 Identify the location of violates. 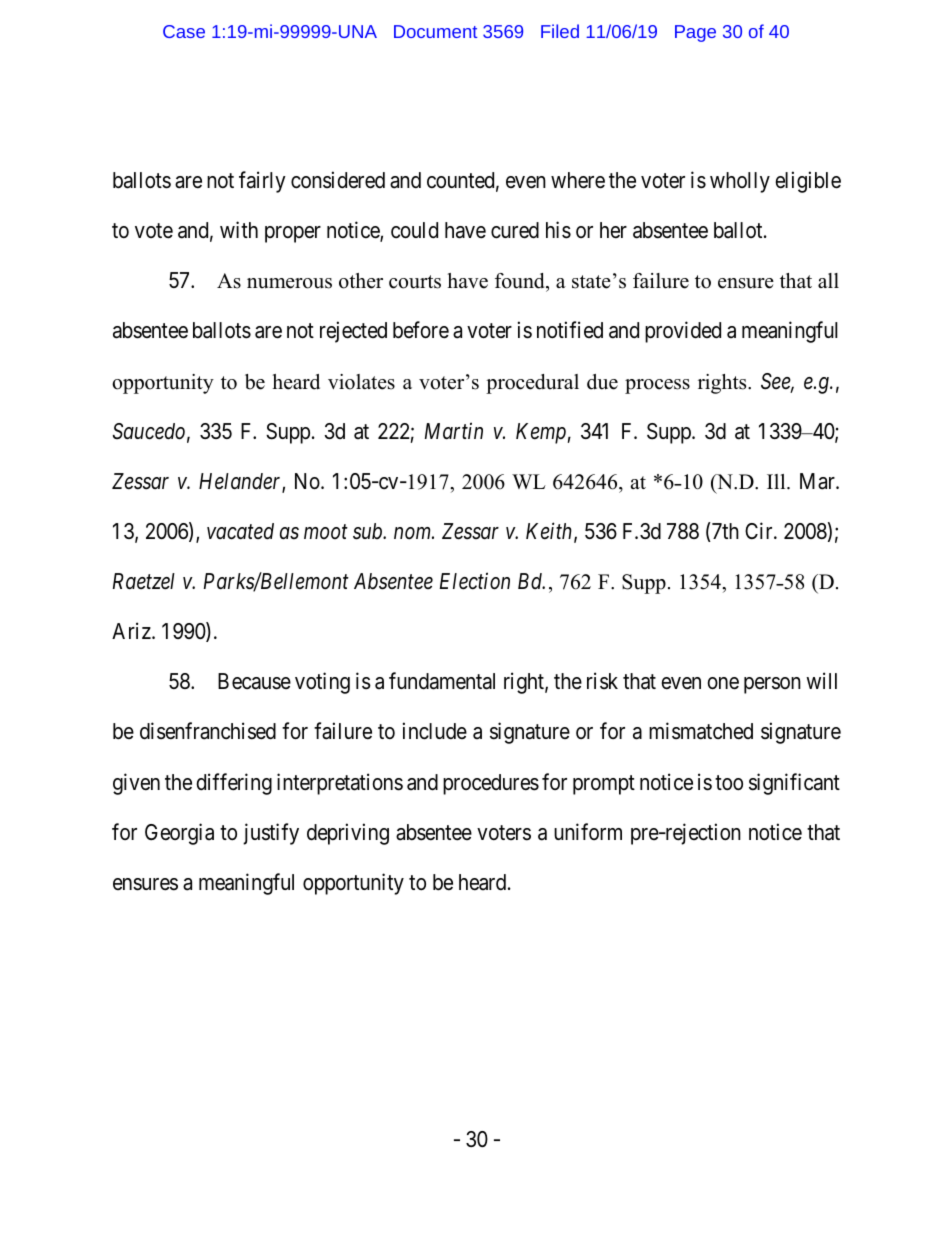
(361, 382).
